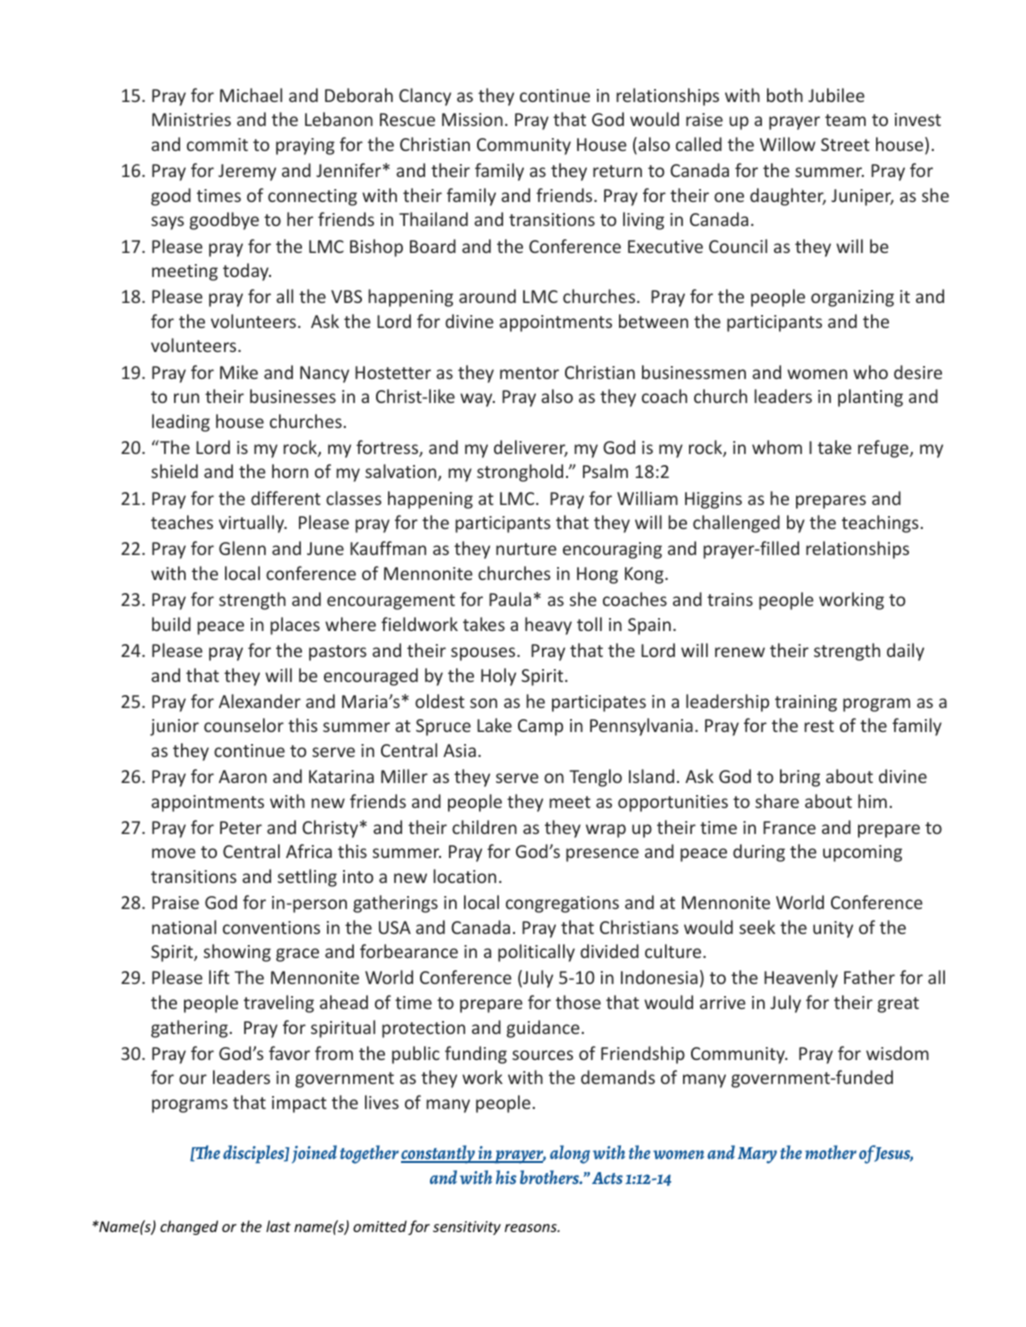  What do you see at coordinates (472, 119) in the screenshot?
I see `Mission` at bounding box center [472, 119].
